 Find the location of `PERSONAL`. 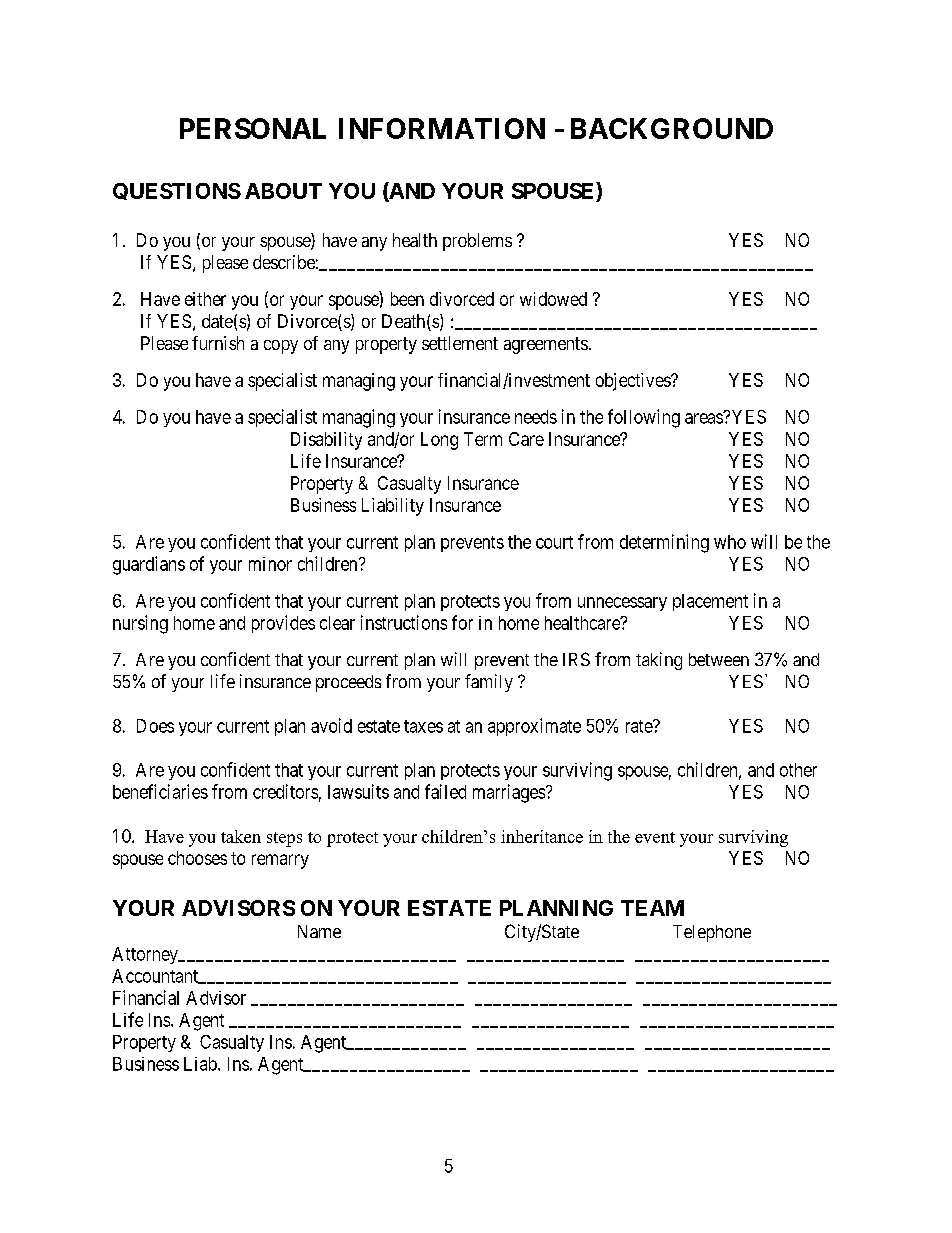

PERSONAL is located at coordinates (253, 128).
